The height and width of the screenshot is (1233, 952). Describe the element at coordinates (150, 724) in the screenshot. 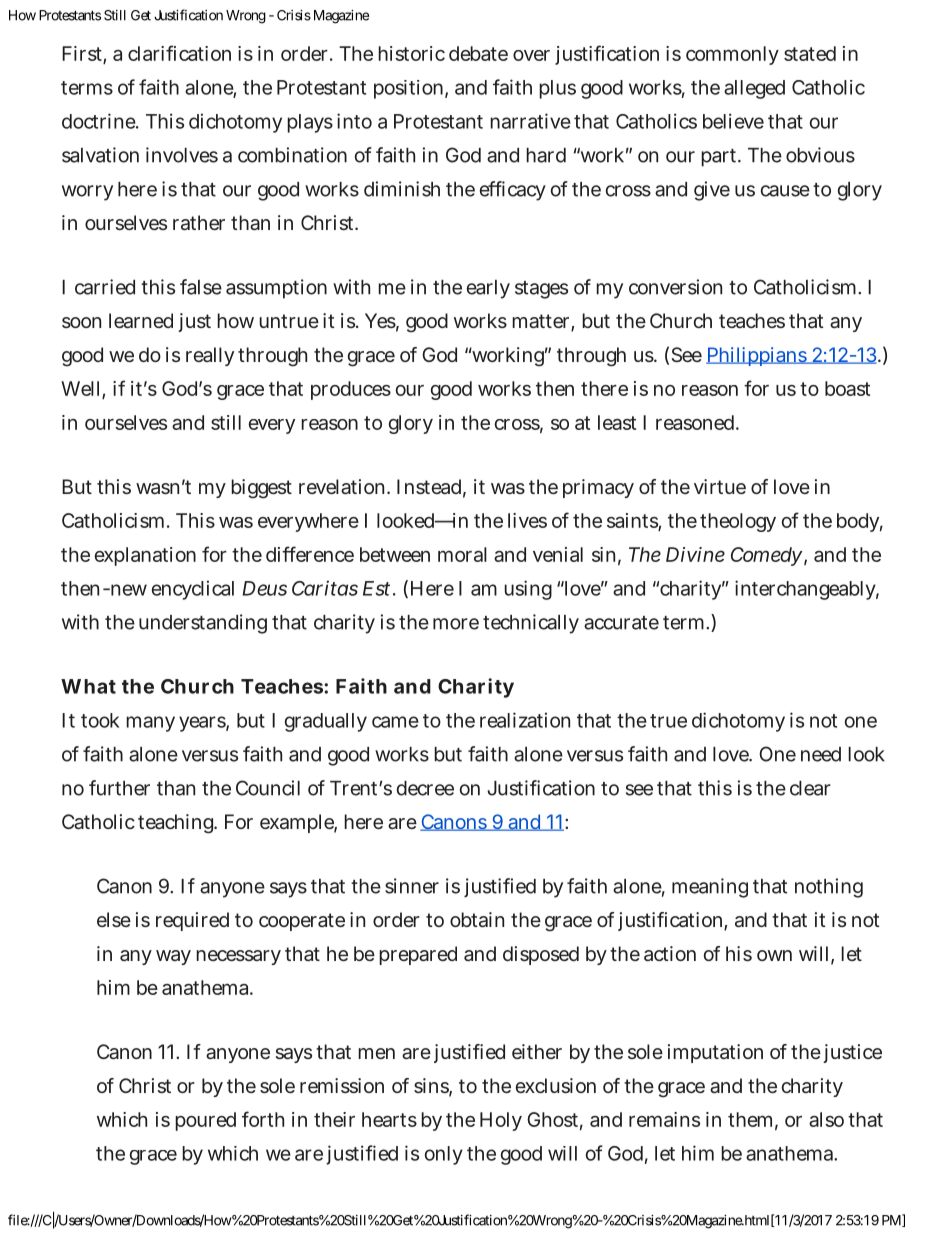

I see `many` at that location.
